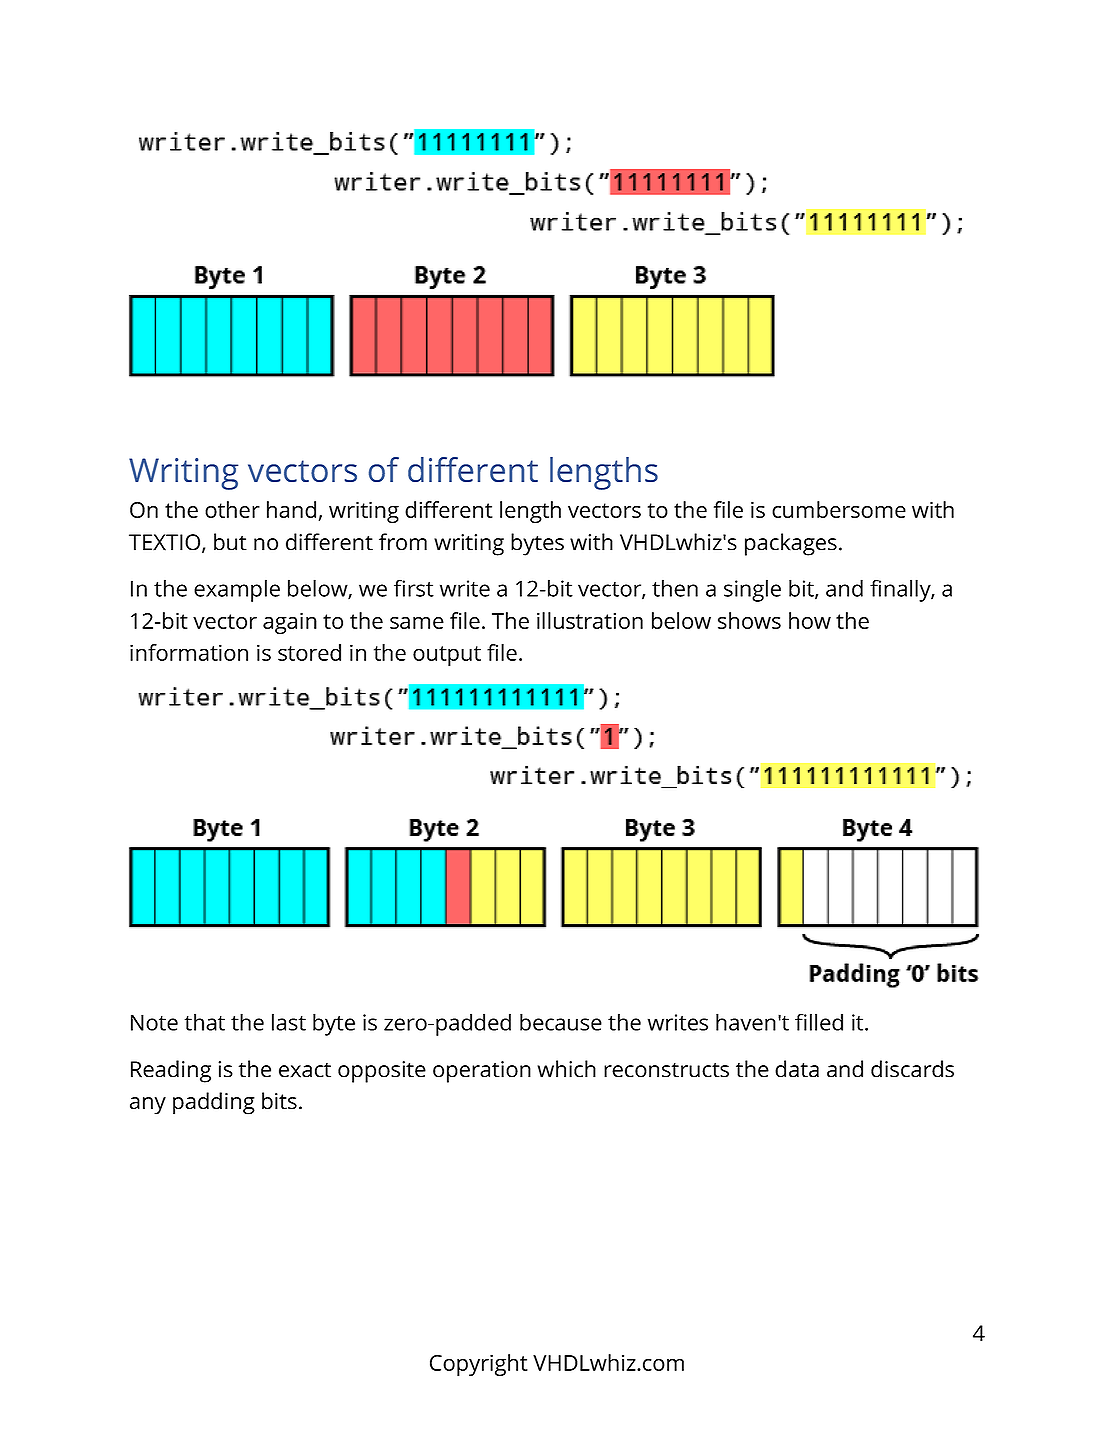 This screenshot has height=1442, width=1114. Describe the element at coordinates (797, 1069) in the screenshot. I see `data` at that location.
